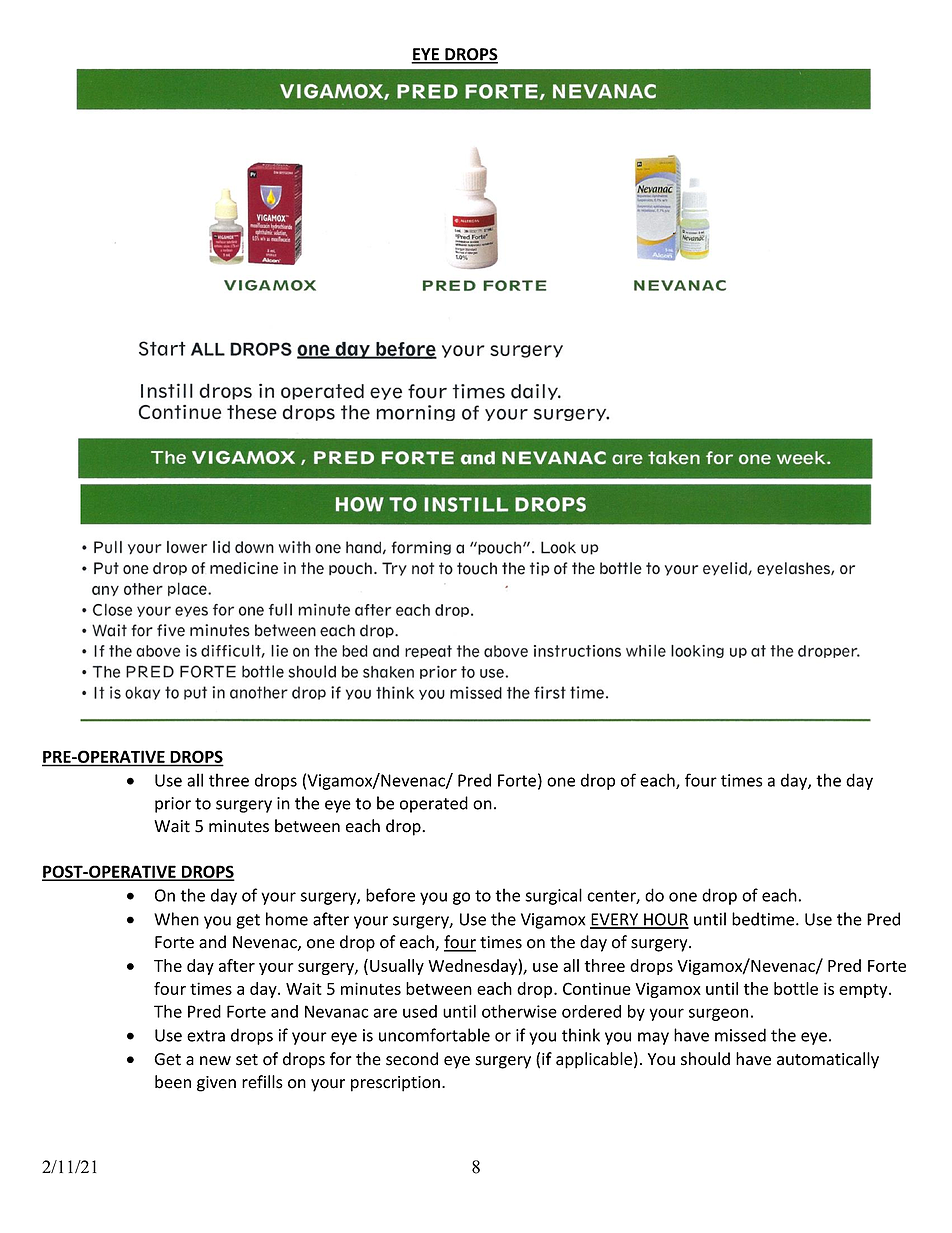 Image resolution: width=952 pixels, height=1233 pixels. I want to click on prior, so click(173, 805).
